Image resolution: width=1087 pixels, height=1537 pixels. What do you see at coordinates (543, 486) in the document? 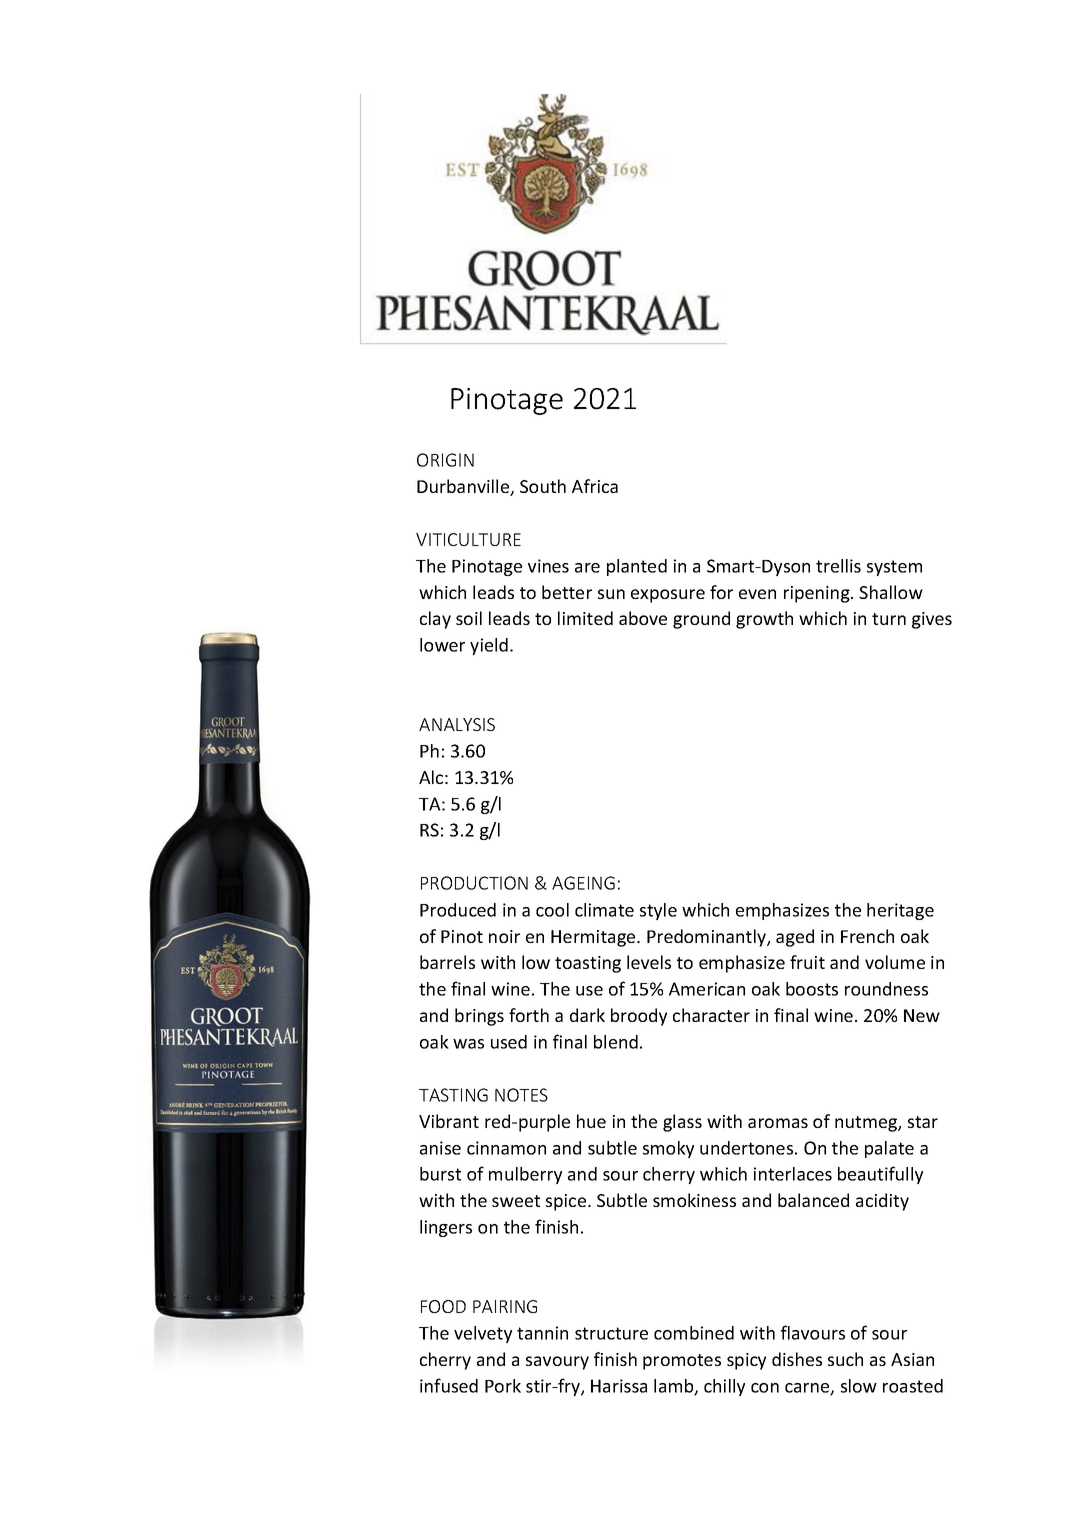
I see `South` at bounding box center [543, 486].
